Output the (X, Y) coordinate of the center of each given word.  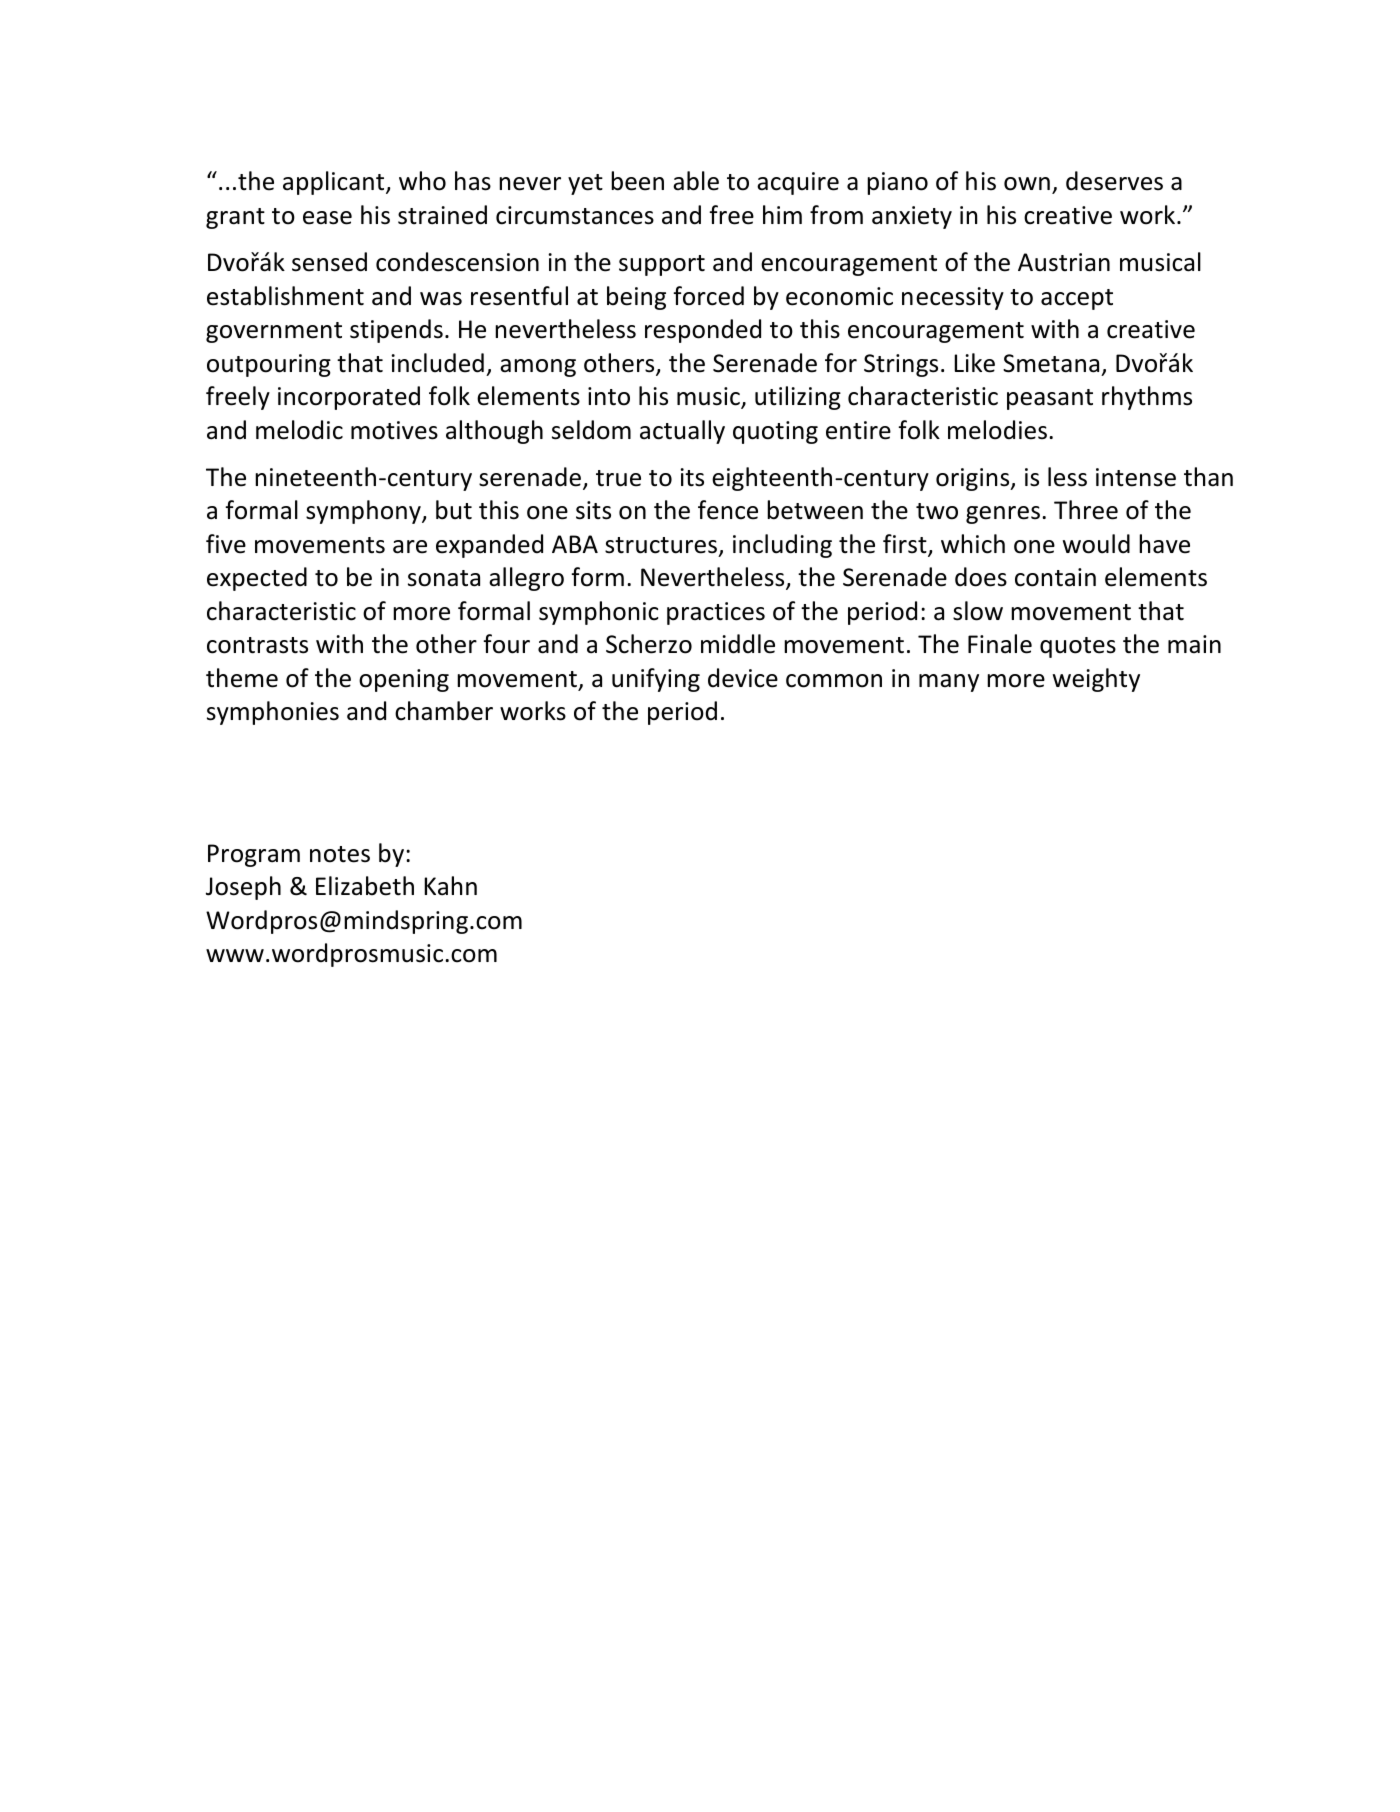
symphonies (273, 713)
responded (703, 331)
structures (662, 546)
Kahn (450, 886)
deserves (1114, 181)
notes (340, 854)
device (743, 678)
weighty (1096, 680)
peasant (1050, 399)
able (696, 181)
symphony (364, 512)
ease (327, 218)
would (1096, 544)
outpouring (269, 365)
